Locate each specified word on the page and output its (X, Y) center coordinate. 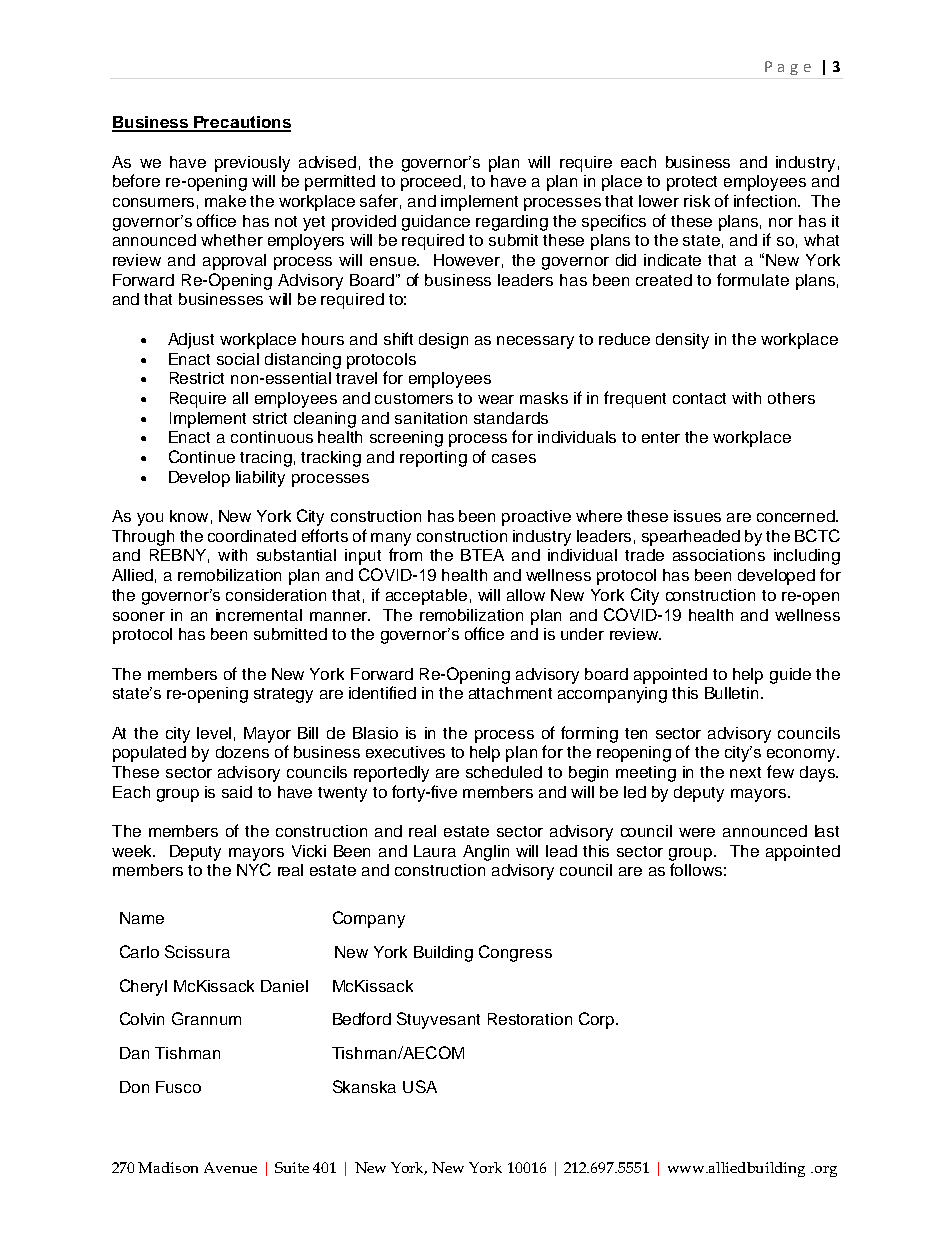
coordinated (252, 536)
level (214, 733)
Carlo (139, 951)
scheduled (504, 772)
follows (696, 869)
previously (252, 164)
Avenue (230, 1167)
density (682, 341)
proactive (536, 518)
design (443, 341)
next (745, 772)
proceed (431, 183)
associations (719, 555)
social (238, 359)
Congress (515, 953)
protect (692, 183)
